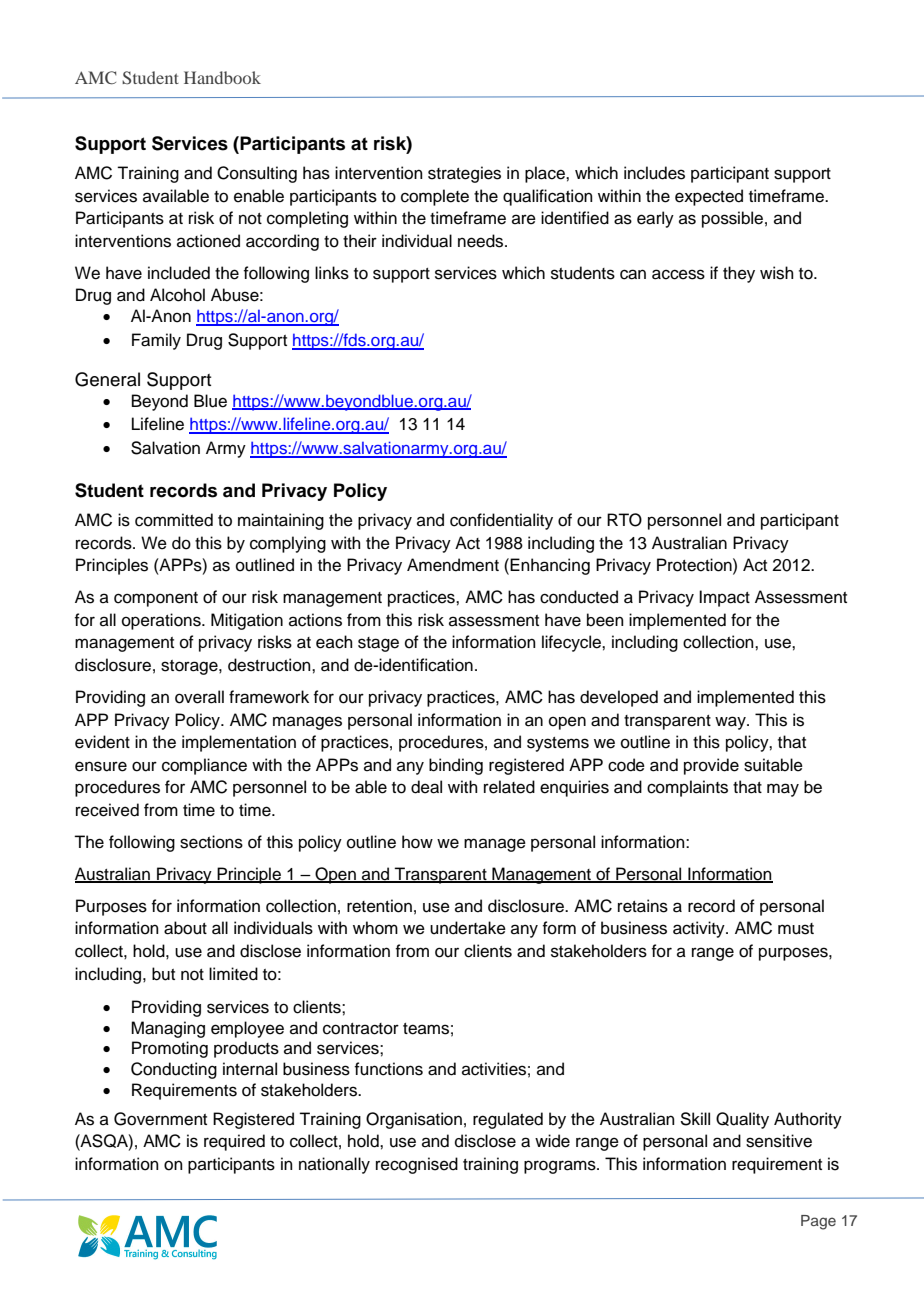 This image has width=924, height=1308. Describe the element at coordinates (468, 928) in the image. I see `undertake` at that location.
